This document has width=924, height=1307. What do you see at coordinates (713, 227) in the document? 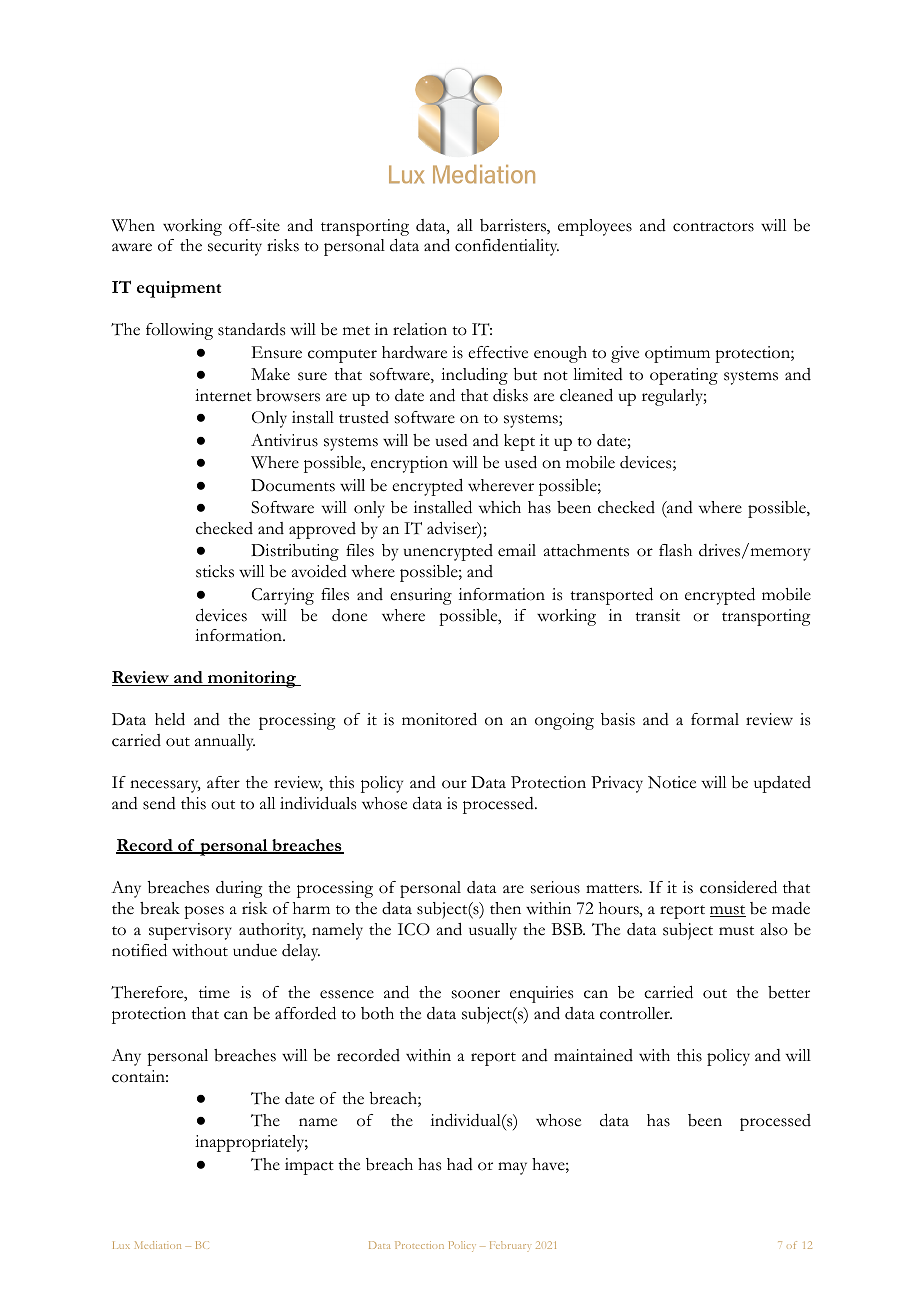
I see `contractors` at bounding box center [713, 227].
